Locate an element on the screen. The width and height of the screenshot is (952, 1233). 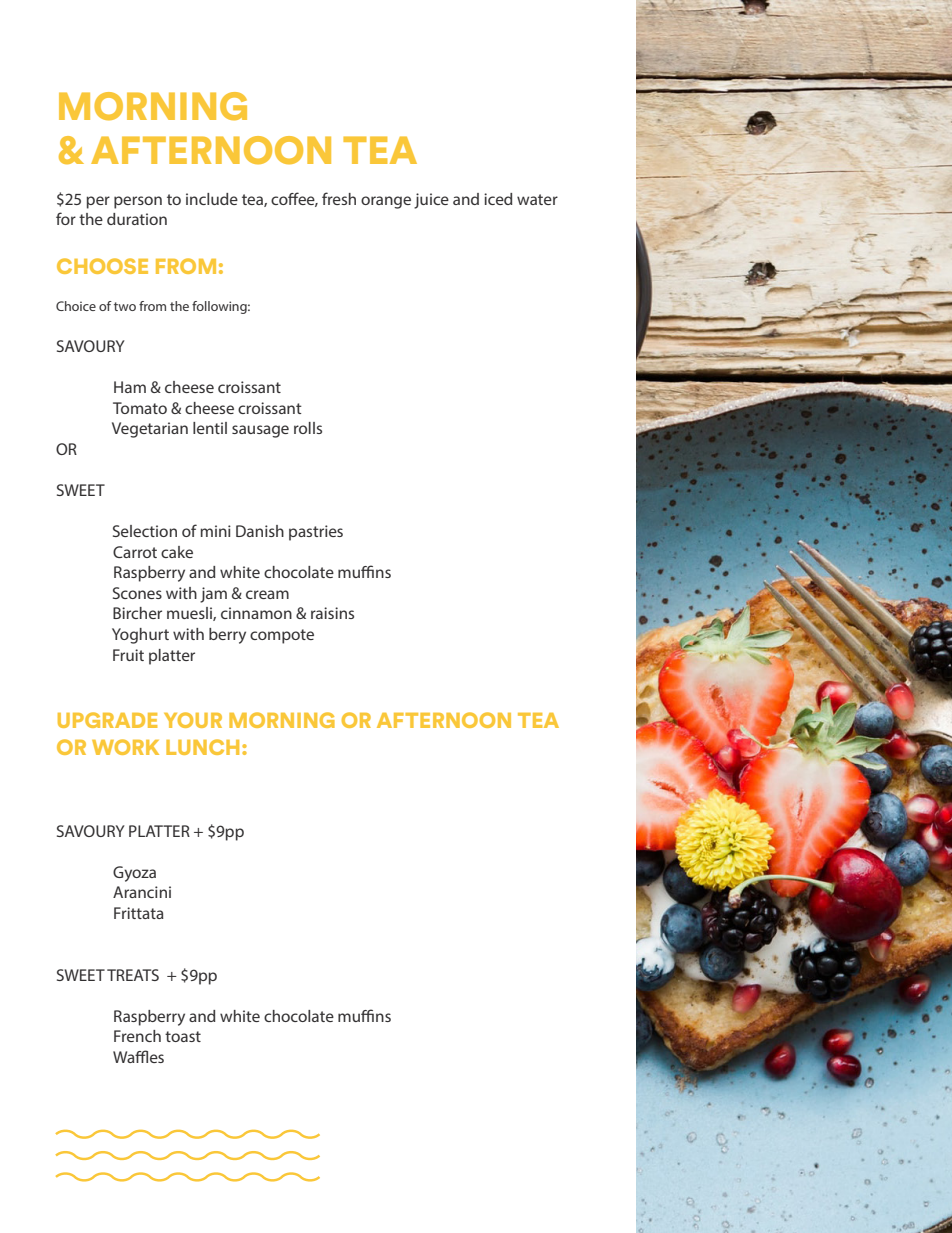
iced is located at coordinates (498, 199).
